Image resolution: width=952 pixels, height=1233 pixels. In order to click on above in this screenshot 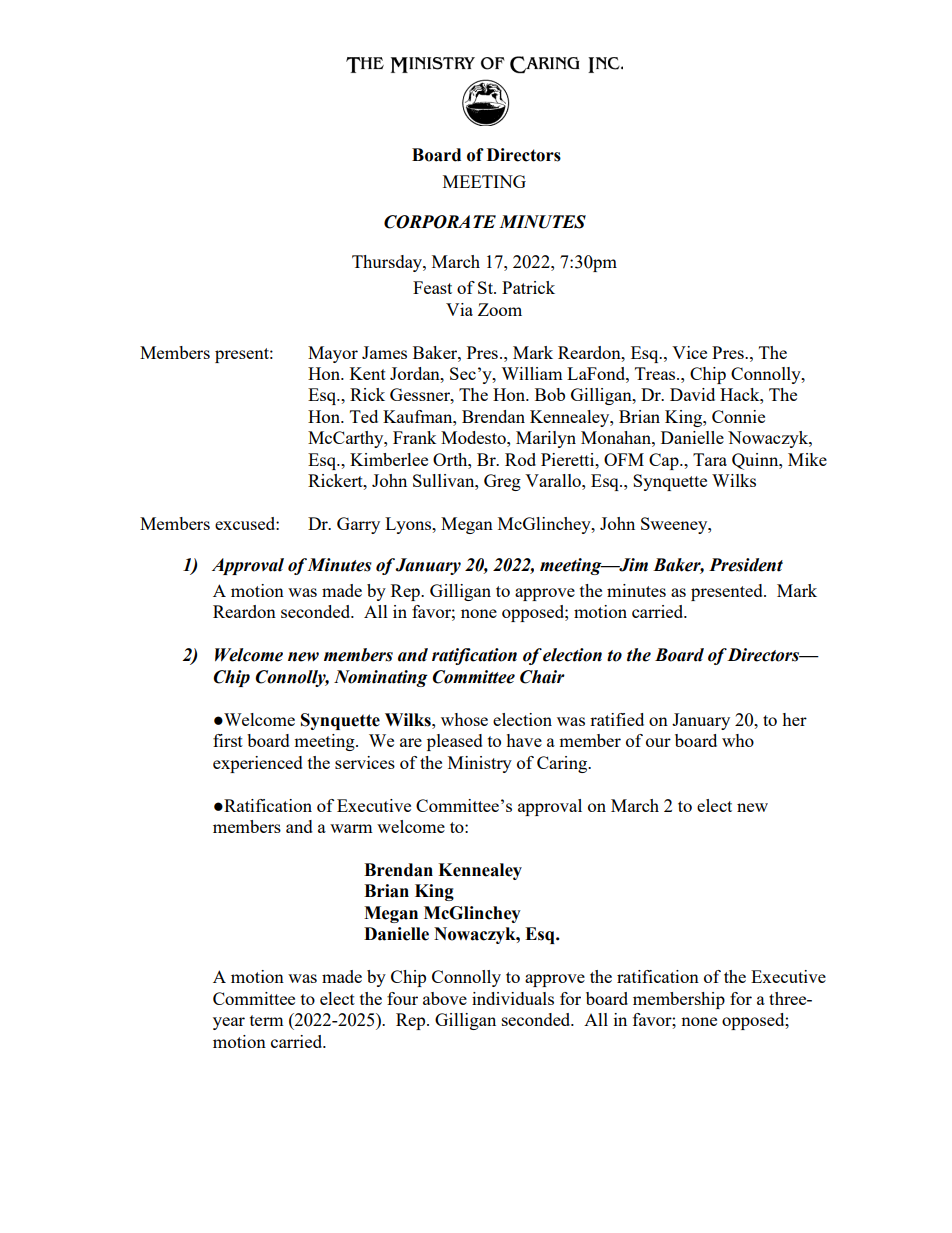, I will do `click(445, 998)`.
